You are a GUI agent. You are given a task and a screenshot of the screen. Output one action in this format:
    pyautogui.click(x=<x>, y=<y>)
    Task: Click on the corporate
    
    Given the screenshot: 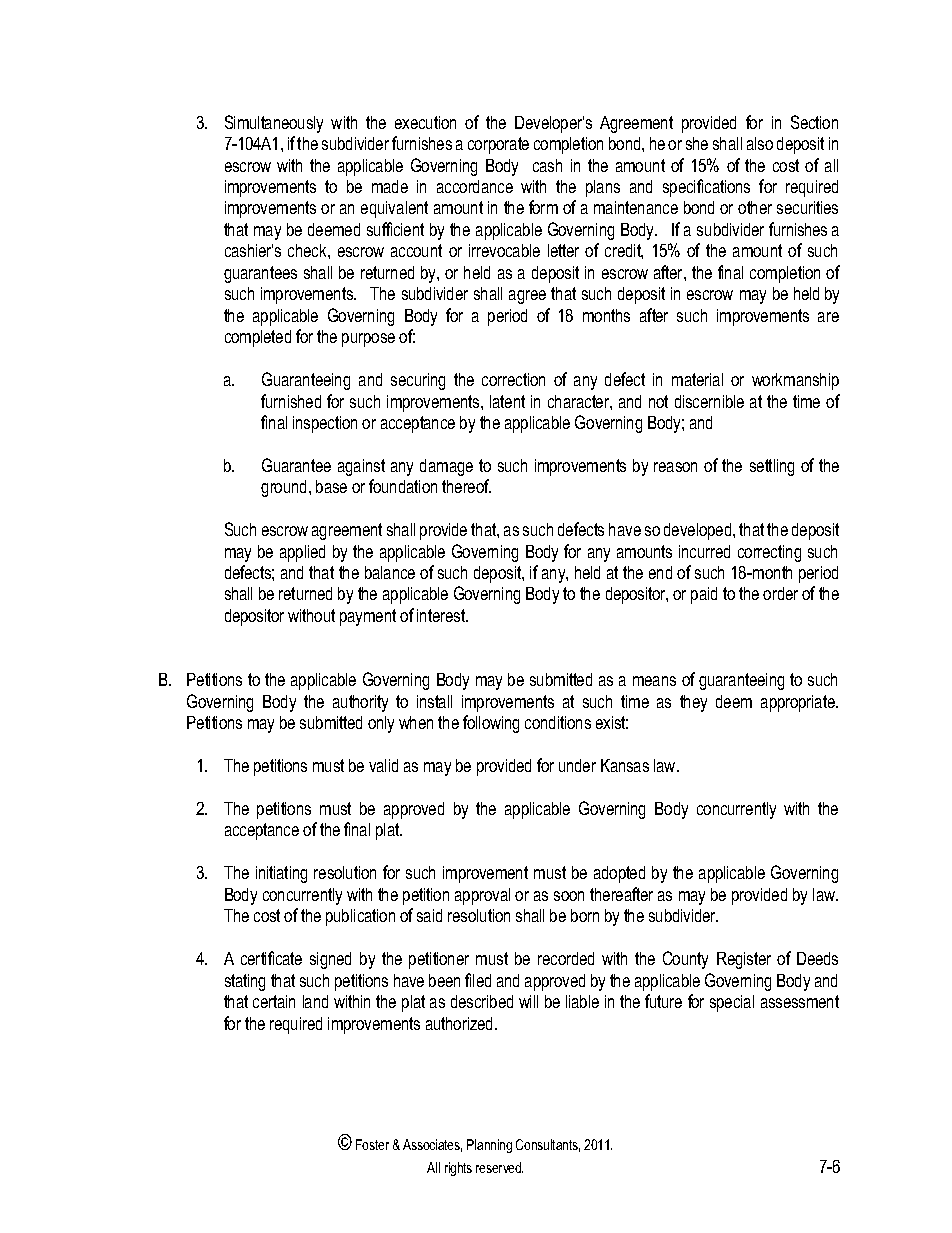 What is the action you would take?
    pyautogui.click(x=498, y=145)
